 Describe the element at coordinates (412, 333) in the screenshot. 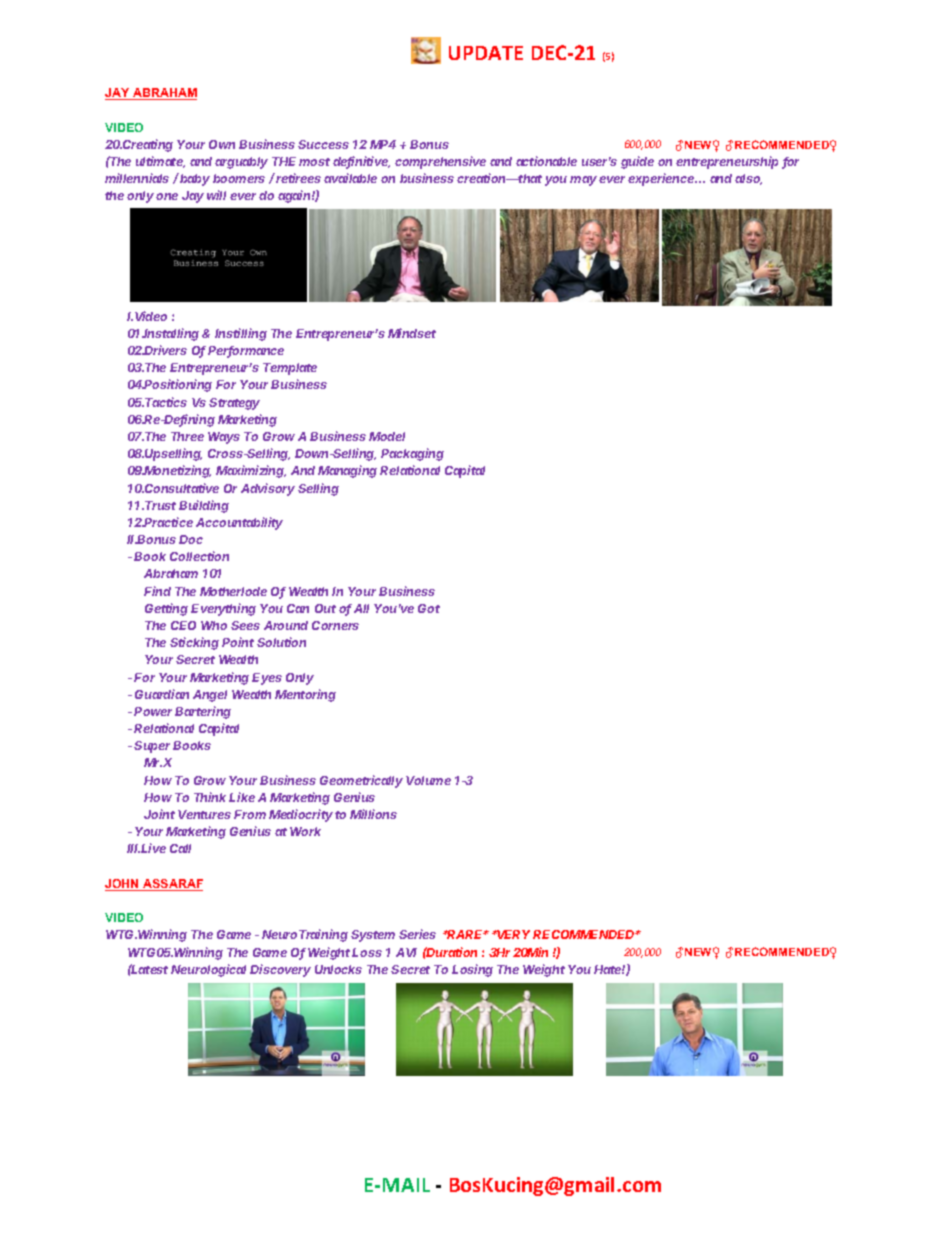

I see `Mindset` at that location.
